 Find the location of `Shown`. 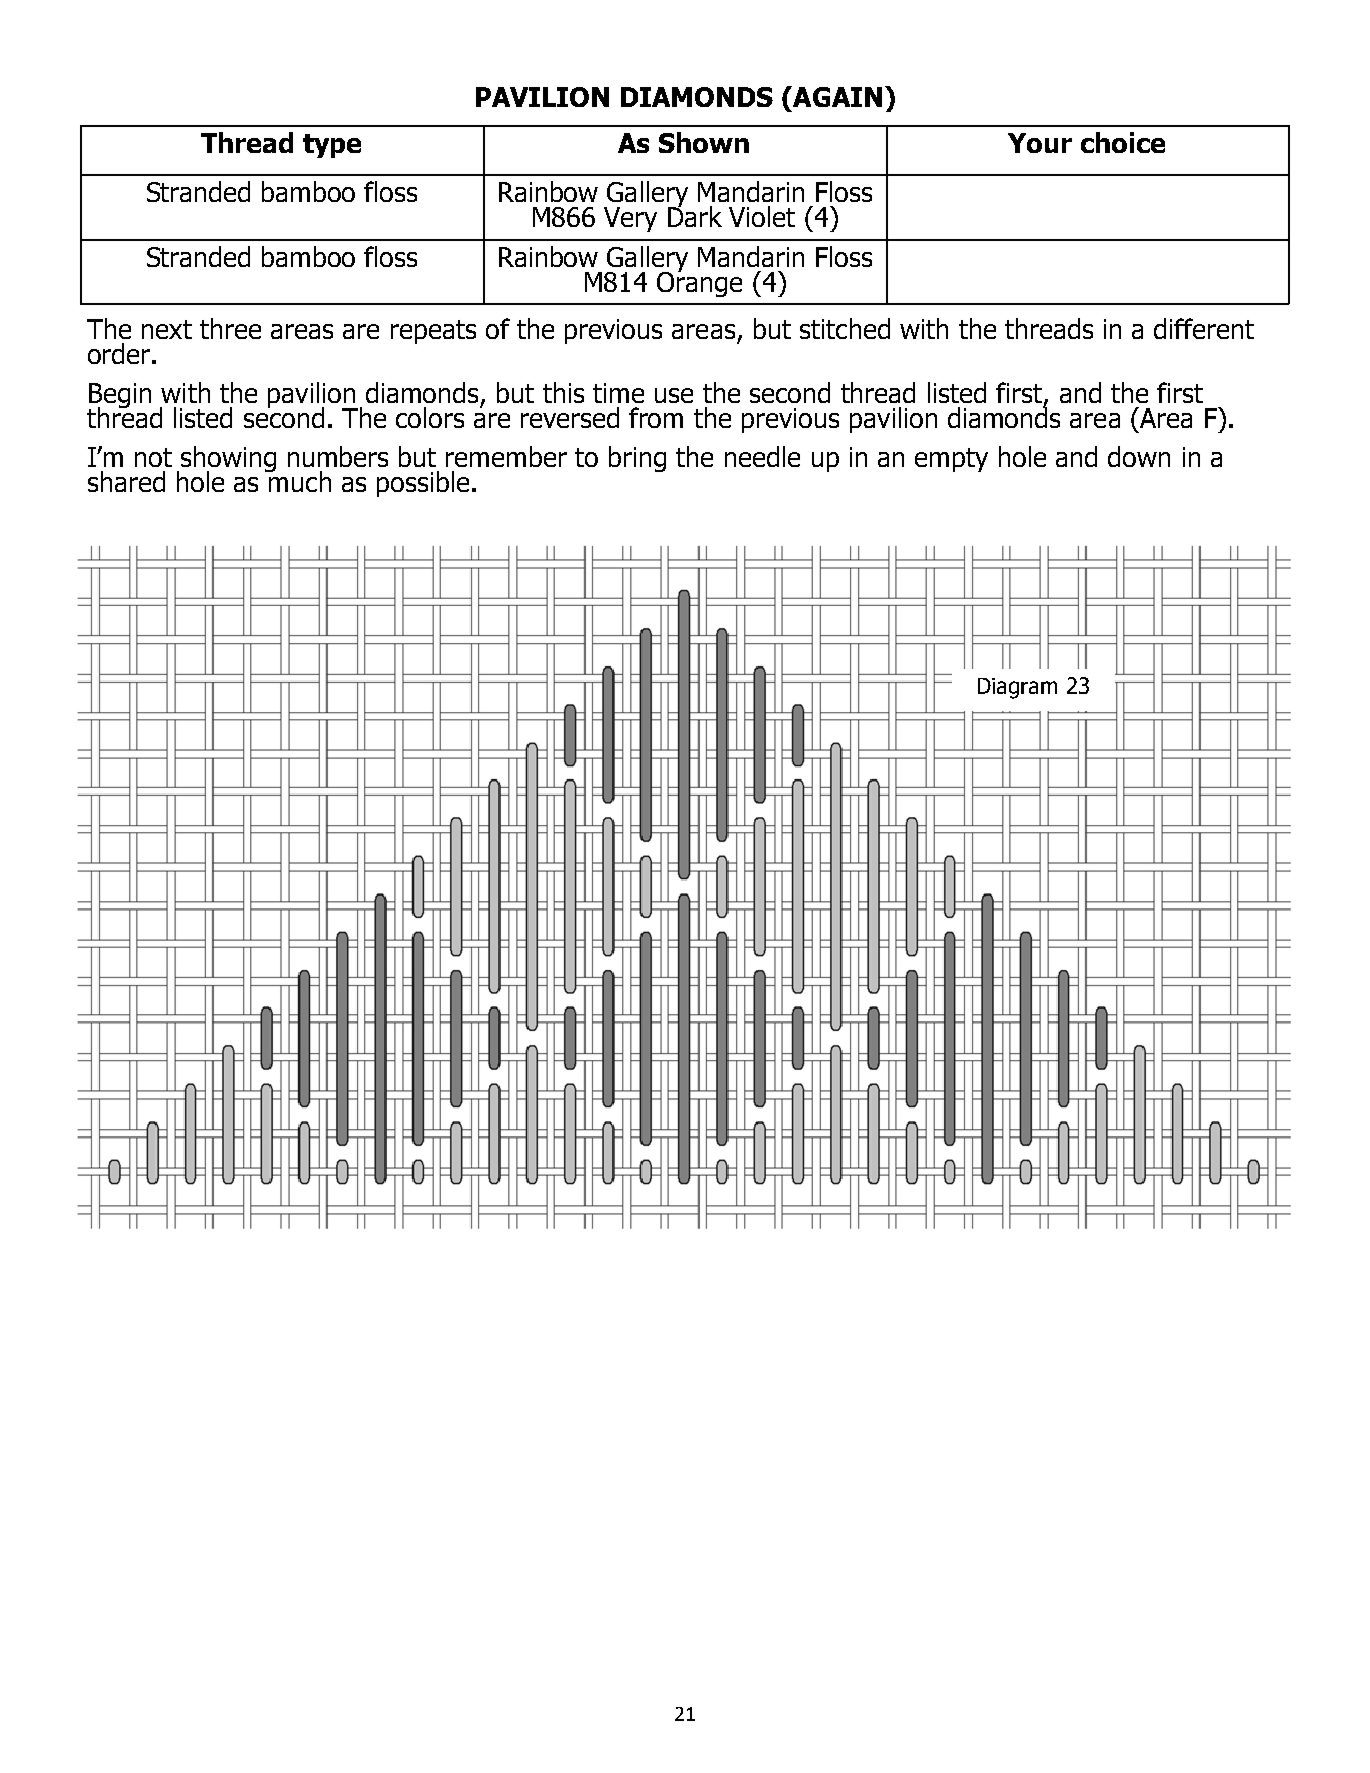

Shown is located at coordinates (704, 142).
